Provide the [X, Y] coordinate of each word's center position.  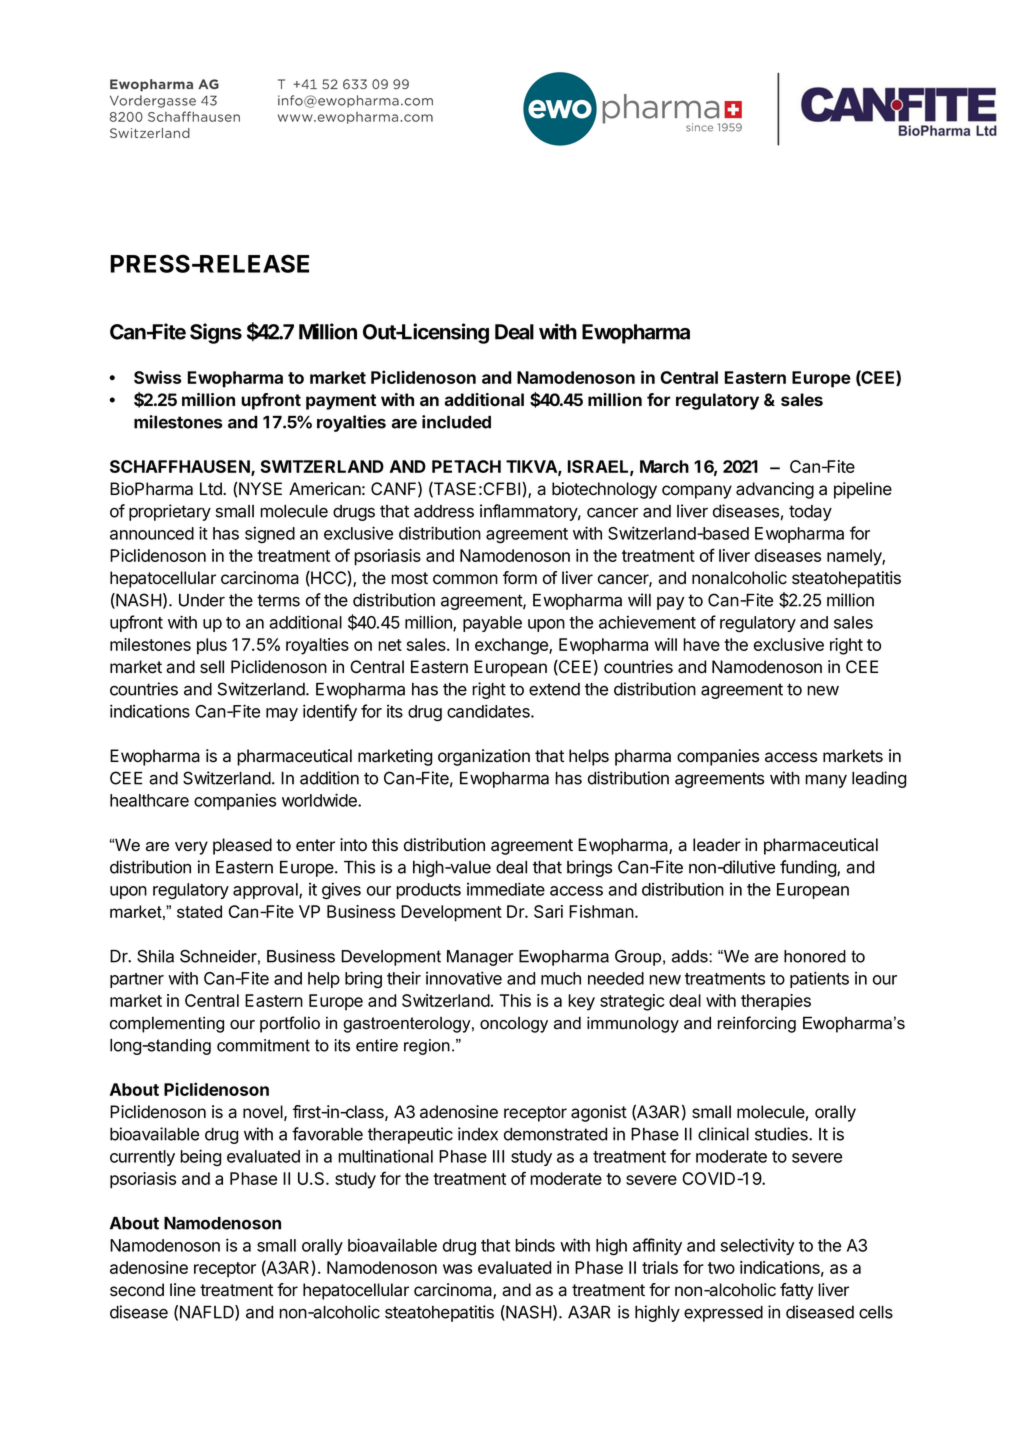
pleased [242, 846]
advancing [775, 490]
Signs [216, 333]
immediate [506, 889]
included [456, 422]
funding [809, 868]
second [137, 1290]
